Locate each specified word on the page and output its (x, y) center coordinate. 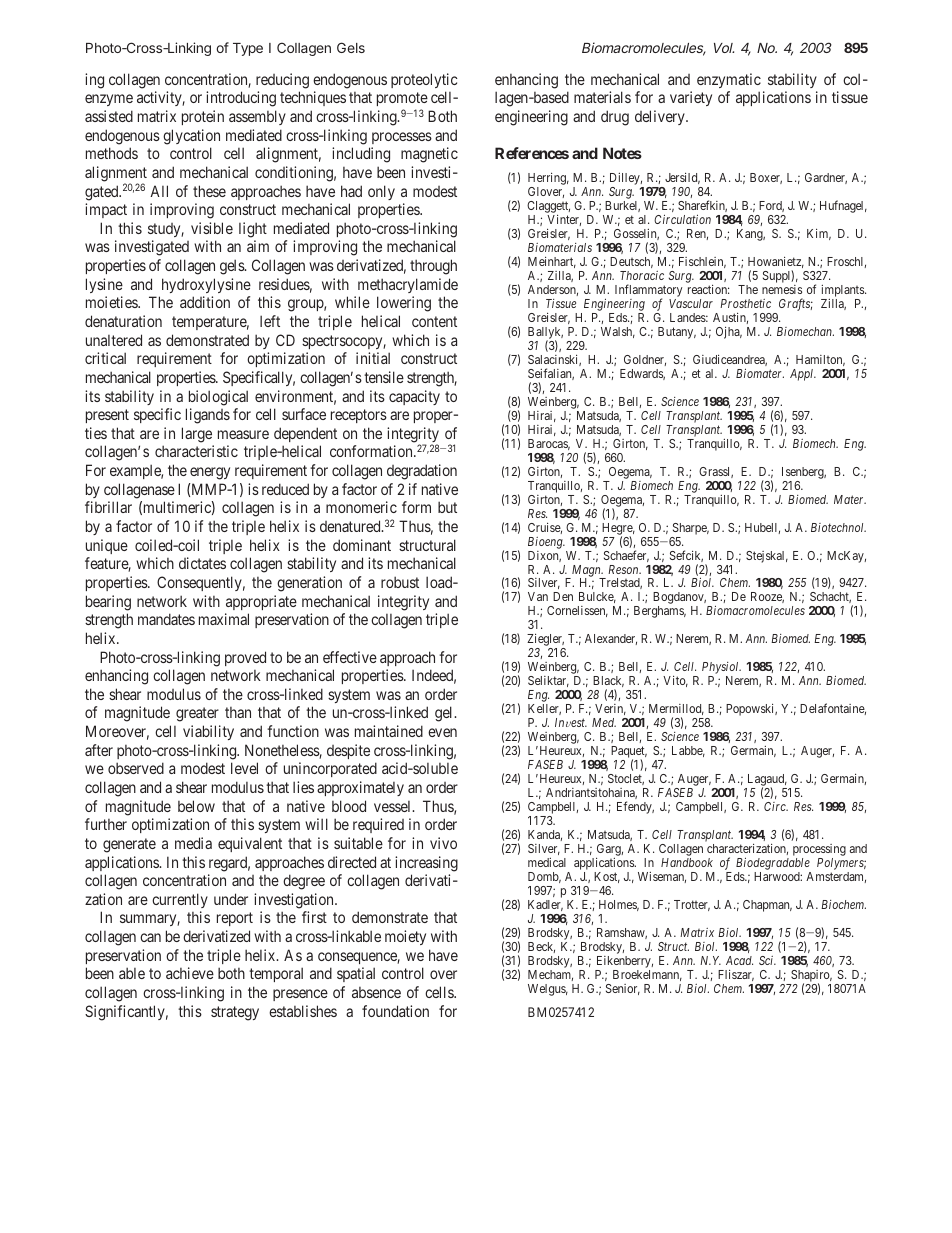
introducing (241, 99)
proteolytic (424, 80)
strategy (235, 1013)
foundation (395, 1011)
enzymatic (729, 80)
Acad (739, 960)
